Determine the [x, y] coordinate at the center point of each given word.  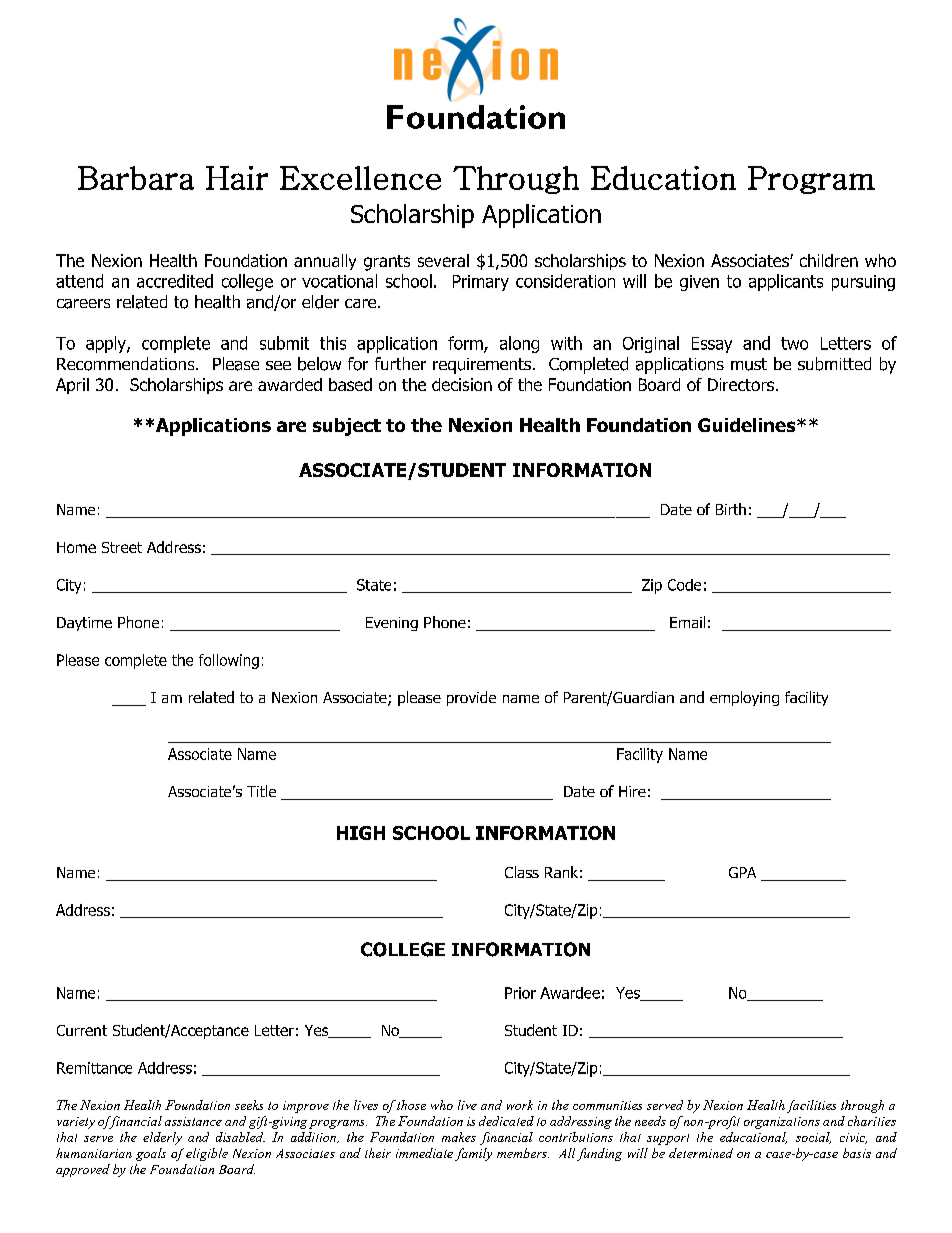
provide [471, 698]
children [829, 260]
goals [151, 1154]
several [443, 260]
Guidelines [748, 425]
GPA [742, 872]
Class [522, 872]
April [72, 386]
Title [261, 791]
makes [459, 1137]
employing [744, 698]
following [229, 661]
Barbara [136, 178]
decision [462, 384]
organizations [782, 1123]
